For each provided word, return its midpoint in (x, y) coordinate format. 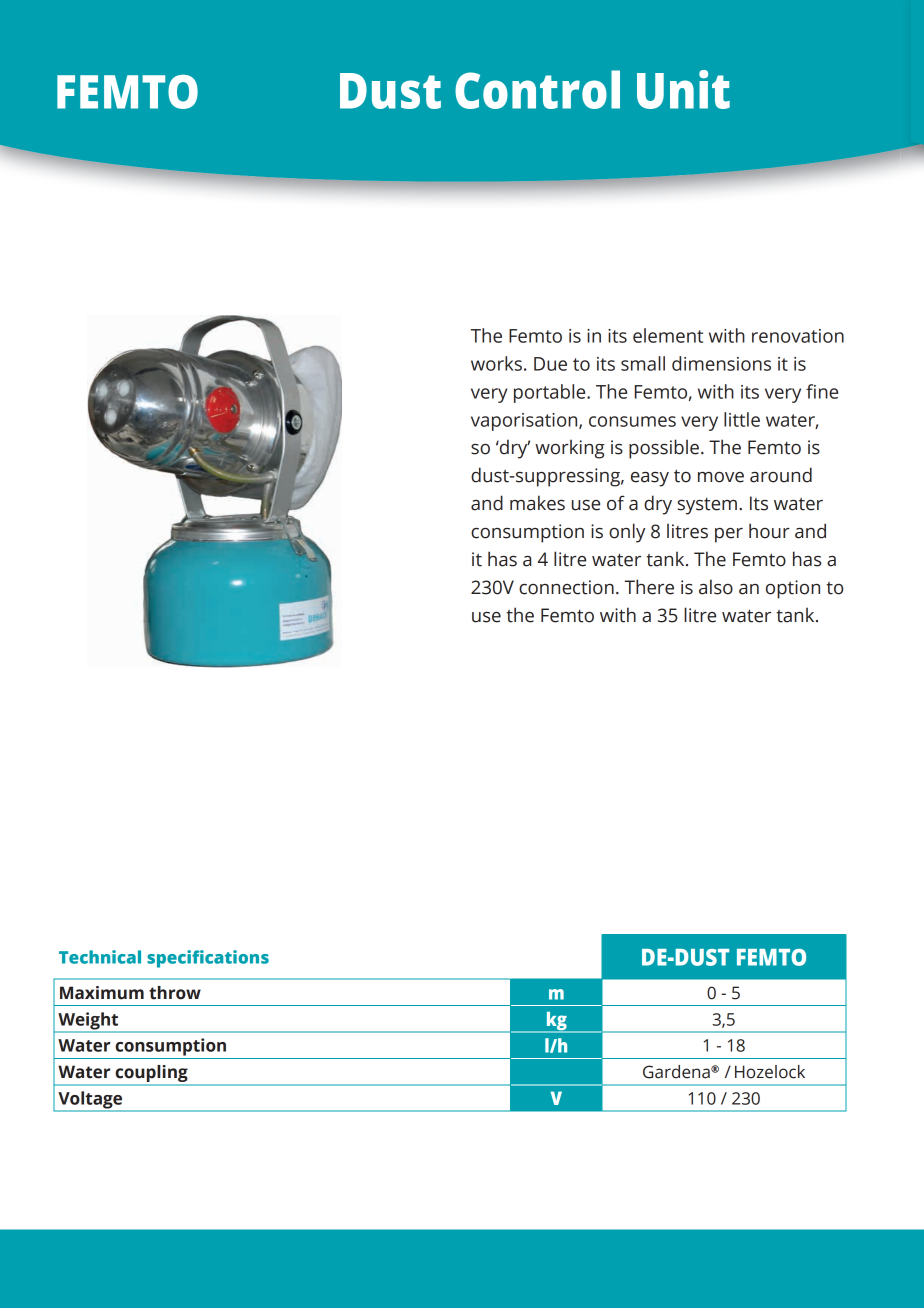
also (716, 587)
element (668, 335)
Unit (683, 89)
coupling (151, 1075)
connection (566, 587)
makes (537, 503)
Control (537, 89)
